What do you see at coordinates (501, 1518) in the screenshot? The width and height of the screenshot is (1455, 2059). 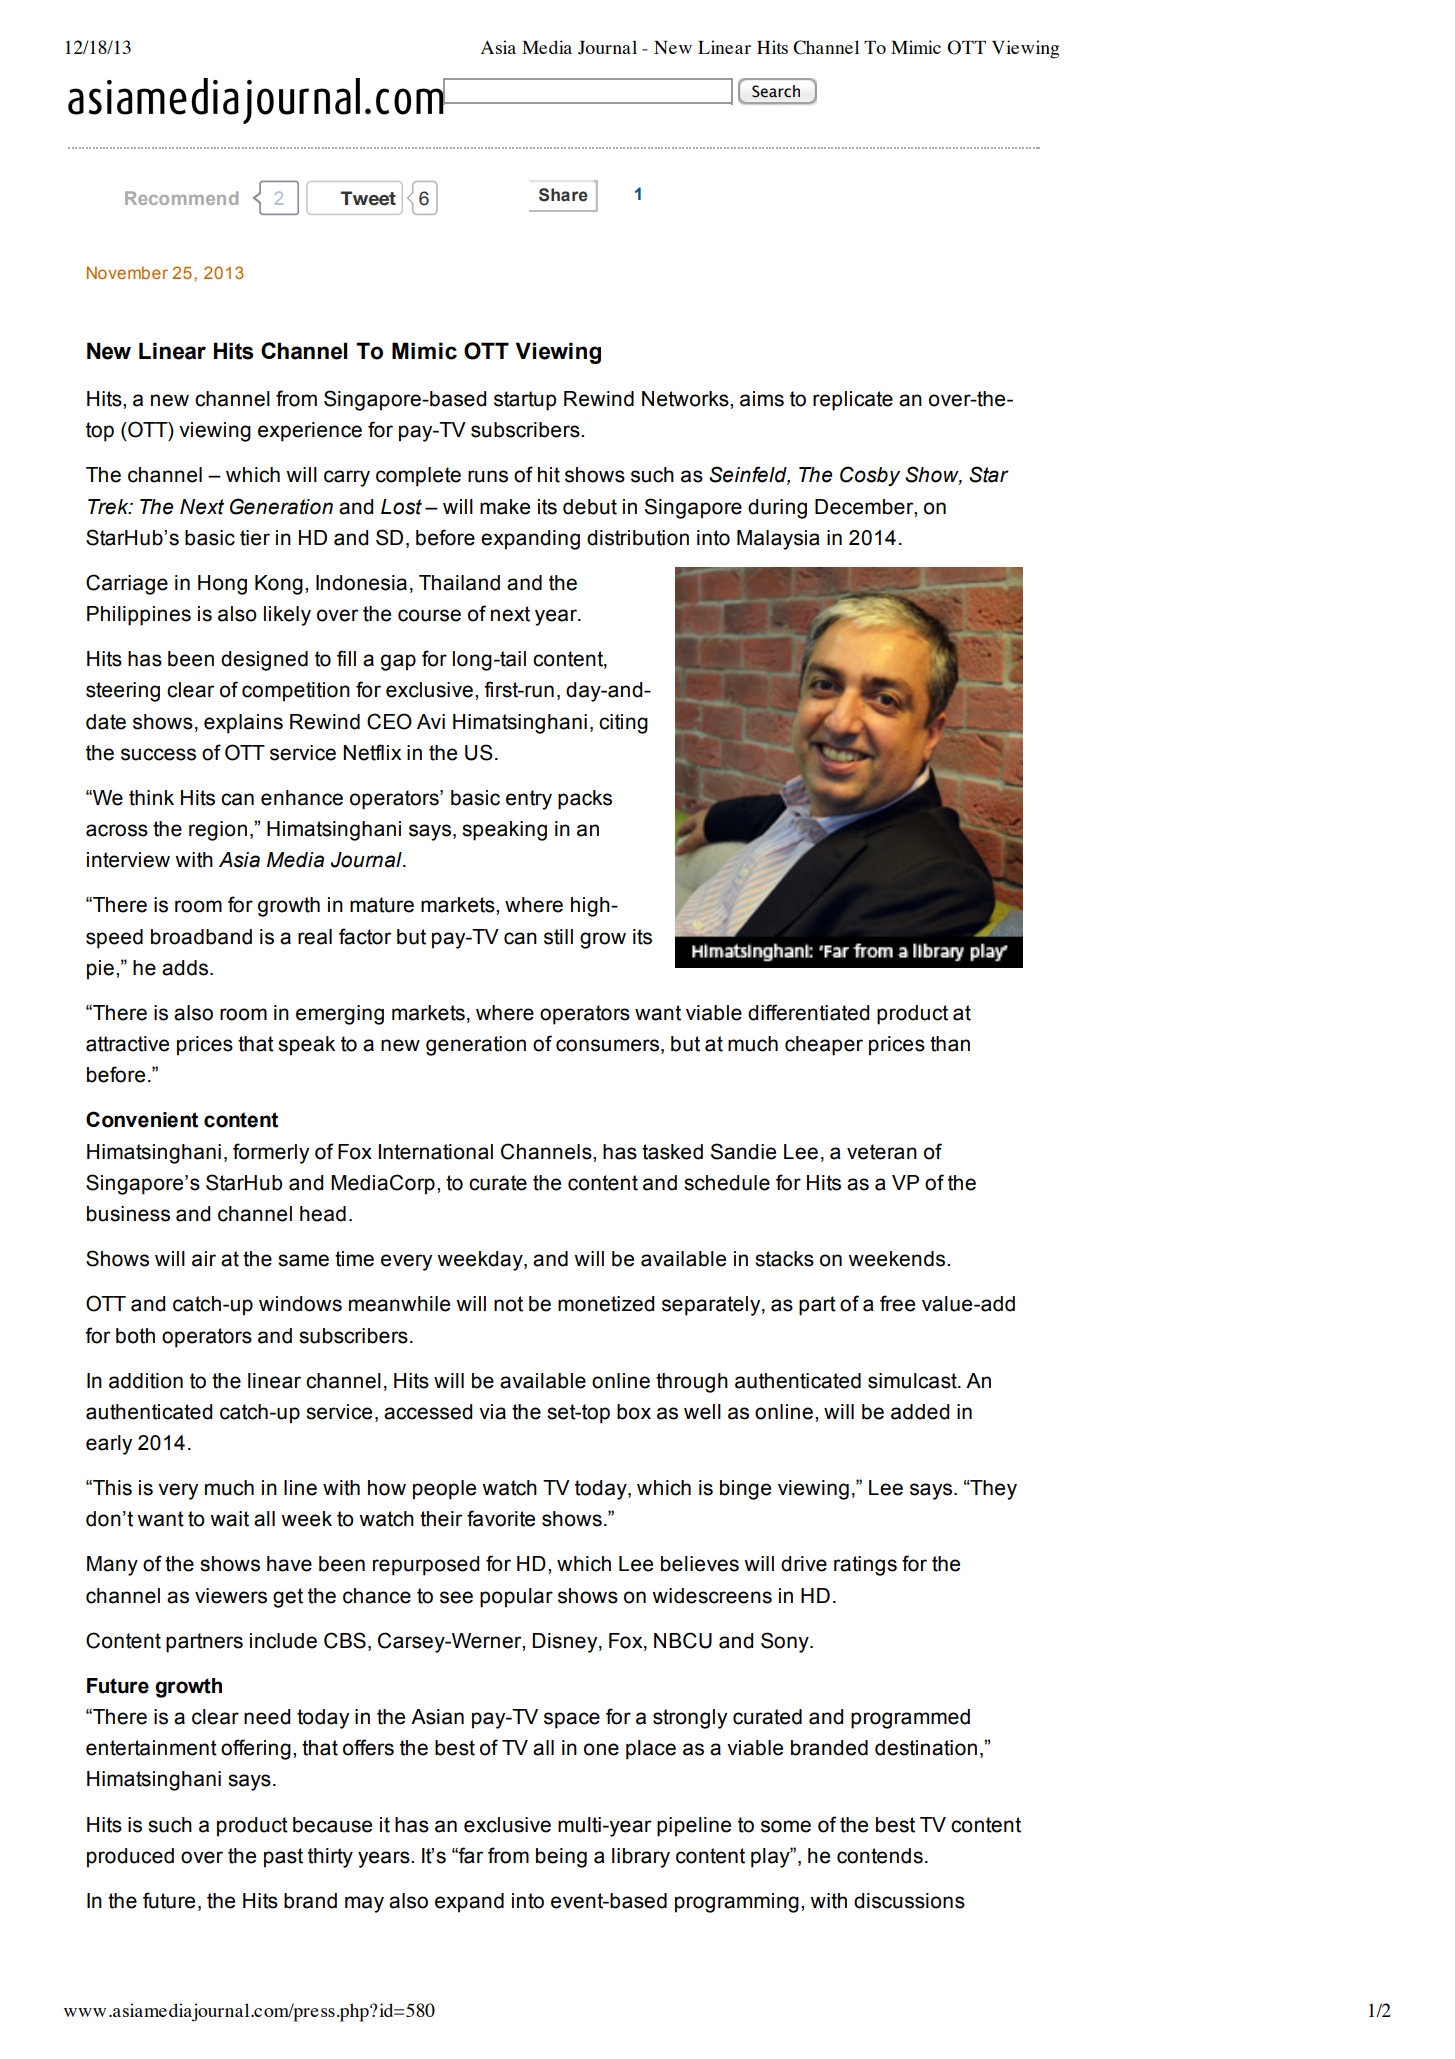 I see `favorite` at bounding box center [501, 1518].
